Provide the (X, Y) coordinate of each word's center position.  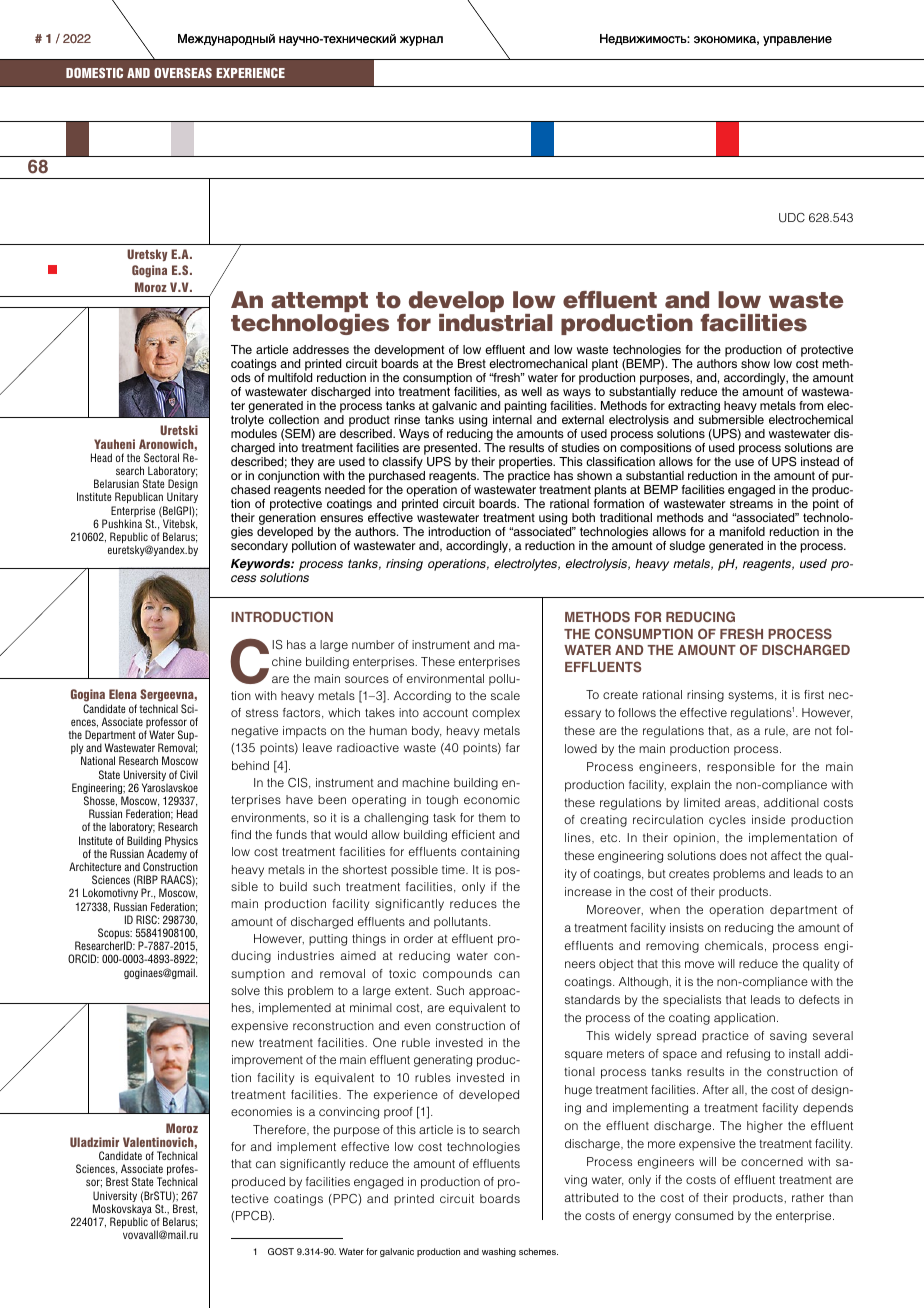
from (811, 405)
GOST (281, 1251)
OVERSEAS (183, 73)
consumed (704, 1215)
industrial (496, 323)
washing (499, 1252)
